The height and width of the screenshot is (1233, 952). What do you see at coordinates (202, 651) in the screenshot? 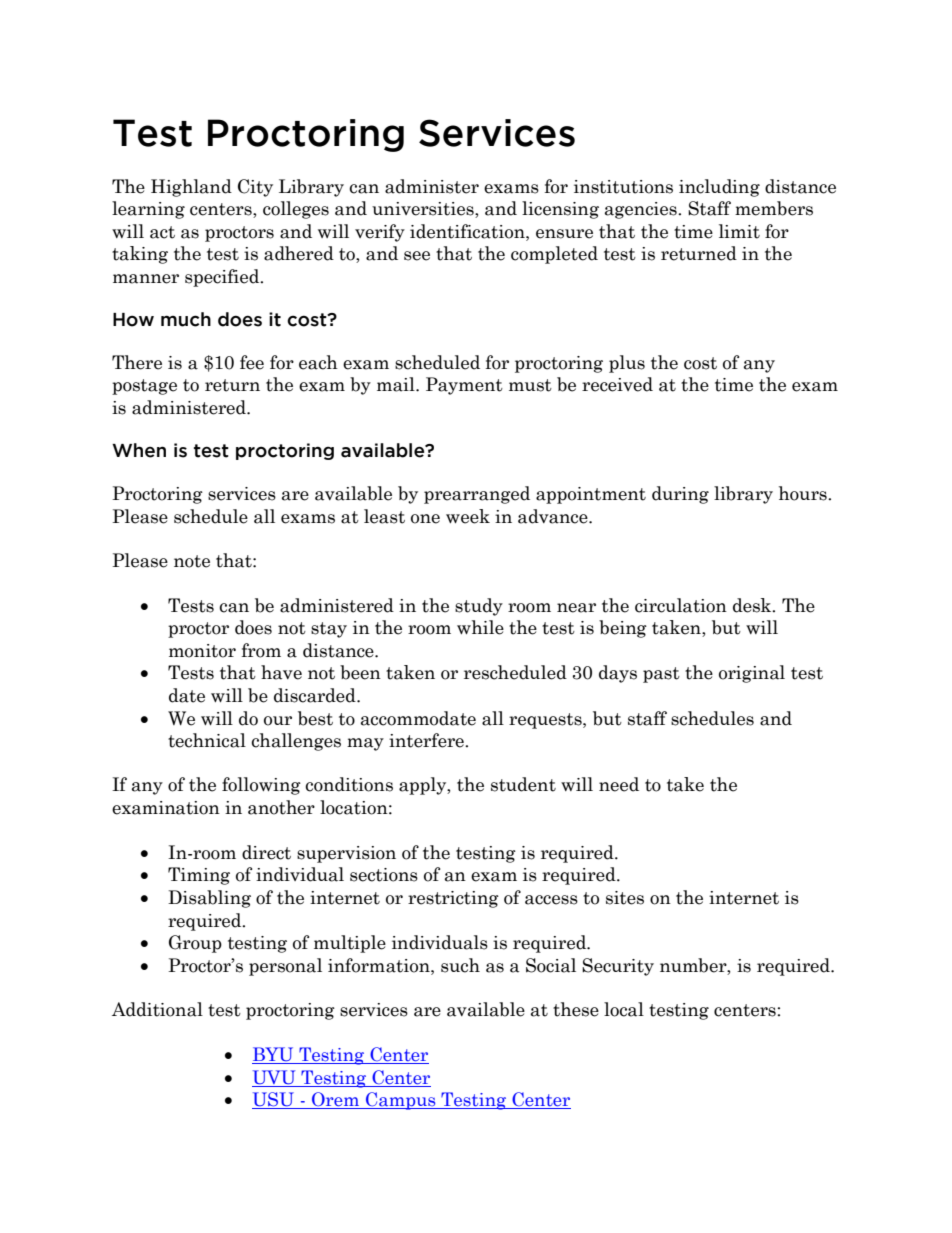
I see `monitor` at bounding box center [202, 651].
